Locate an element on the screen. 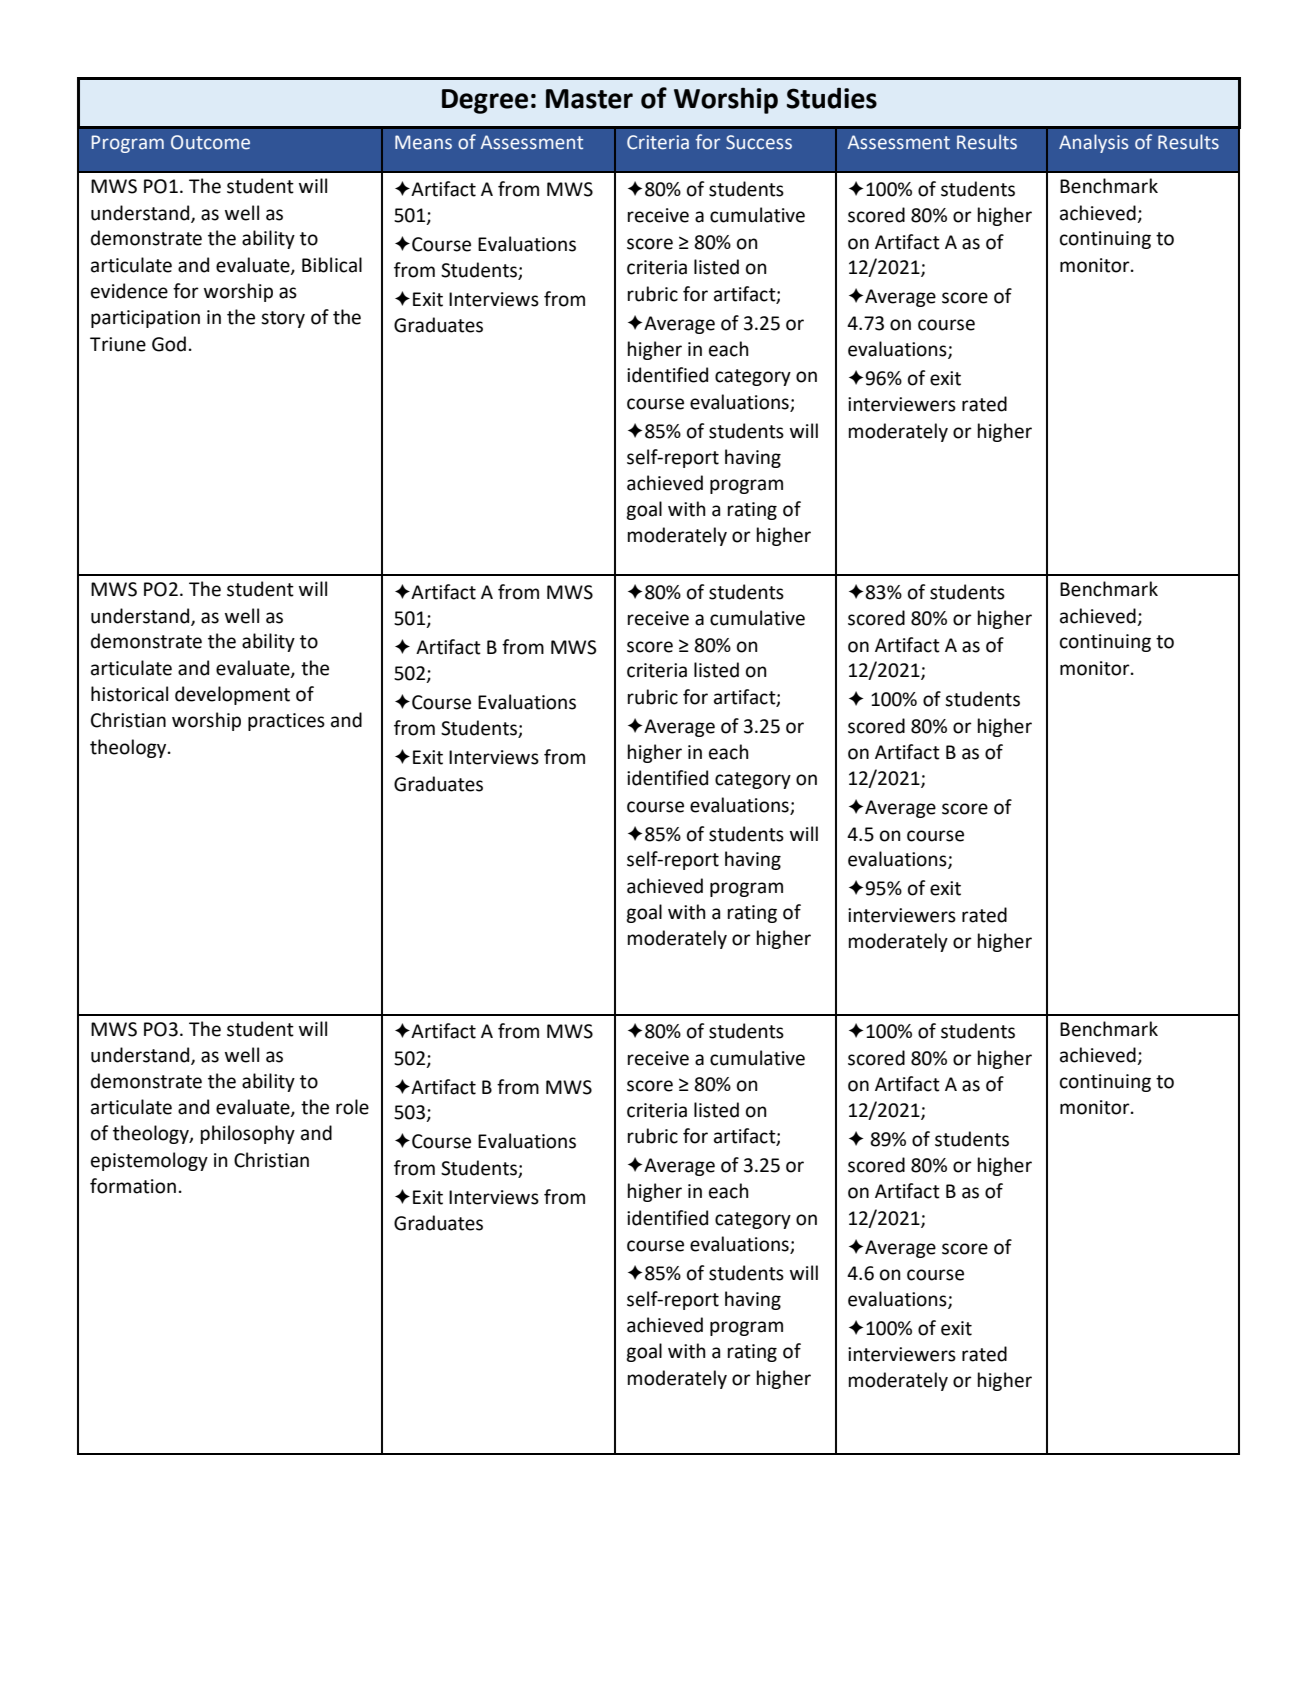  Success is located at coordinates (759, 142).
